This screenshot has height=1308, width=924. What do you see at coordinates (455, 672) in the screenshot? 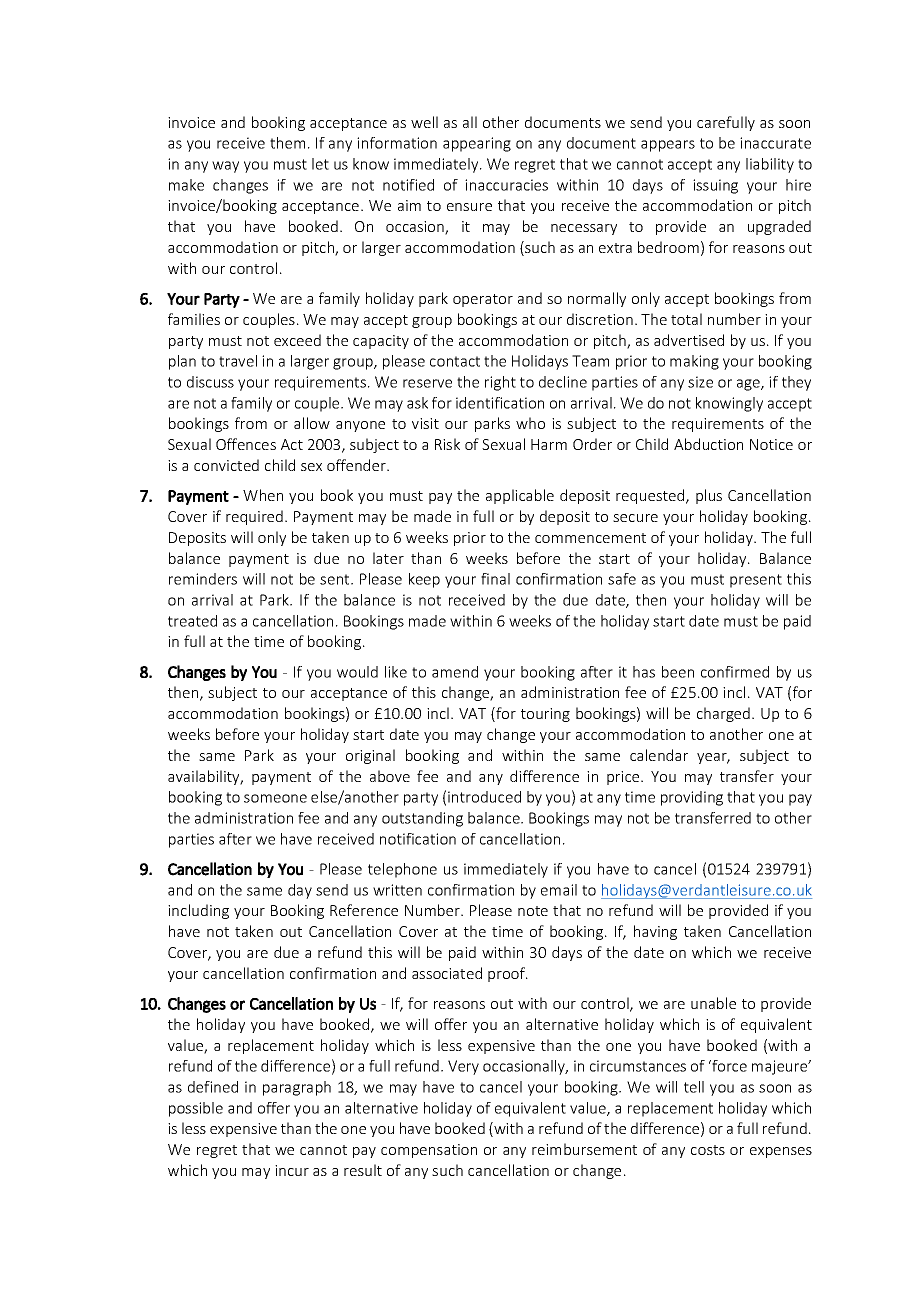
I see `amend` at bounding box center [455, 672].
